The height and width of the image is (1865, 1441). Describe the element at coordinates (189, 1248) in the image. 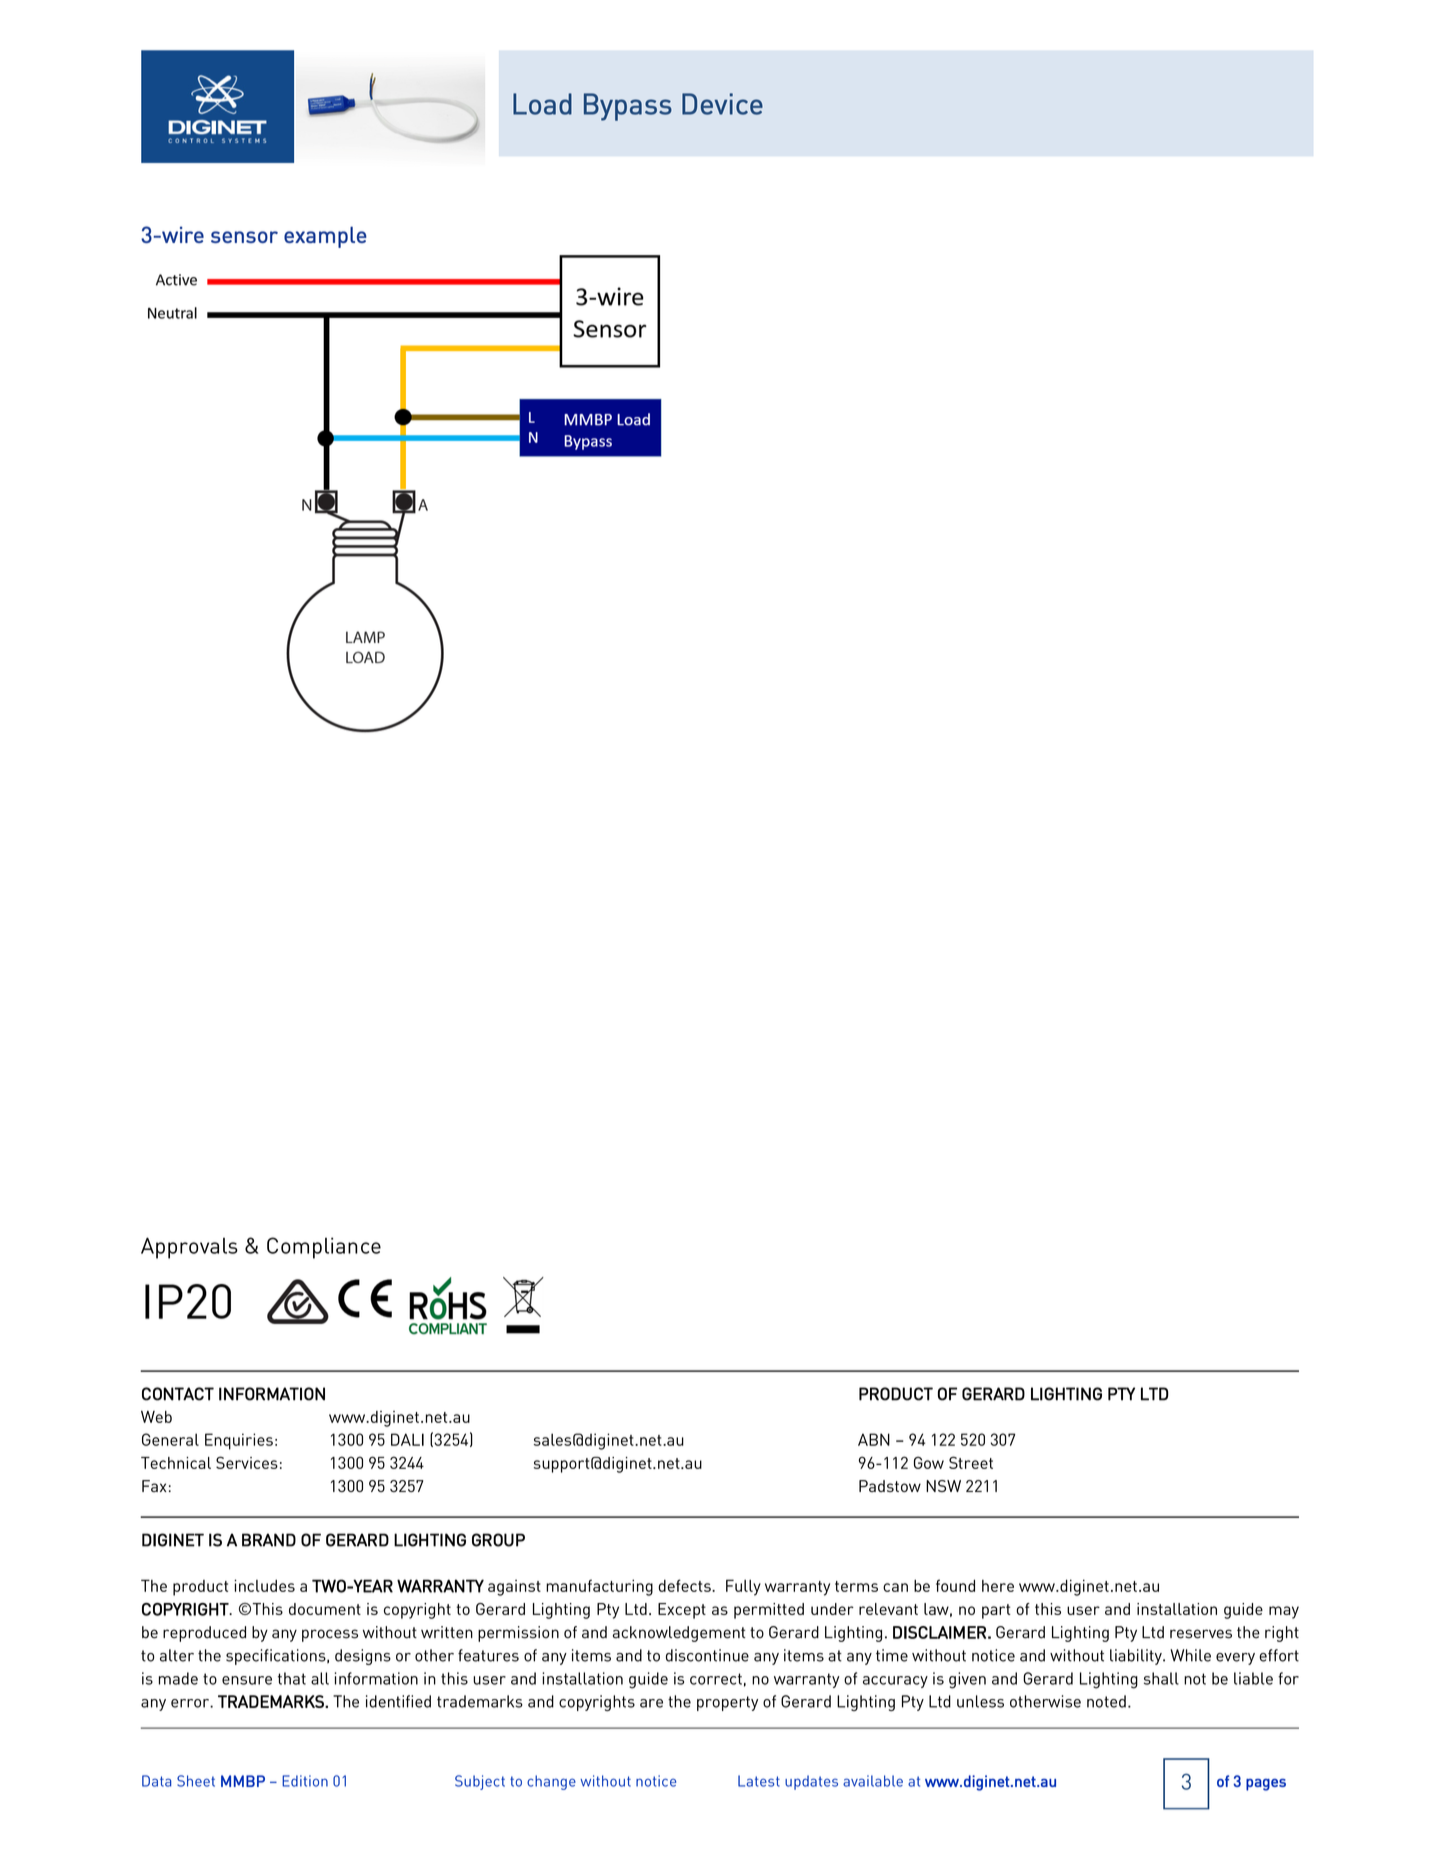

I see `Approvals` at that location.
